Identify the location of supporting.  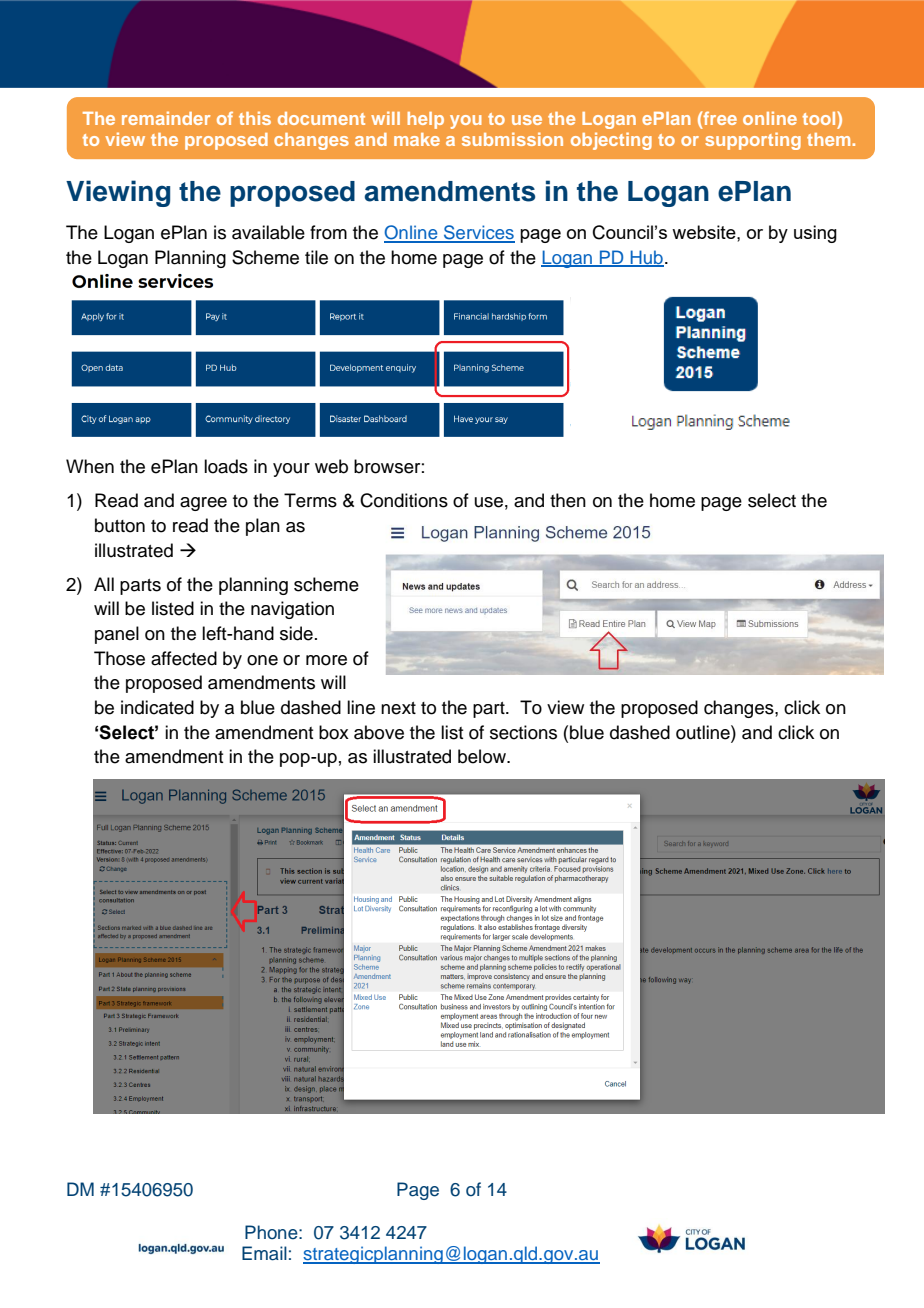
(753, 141).
